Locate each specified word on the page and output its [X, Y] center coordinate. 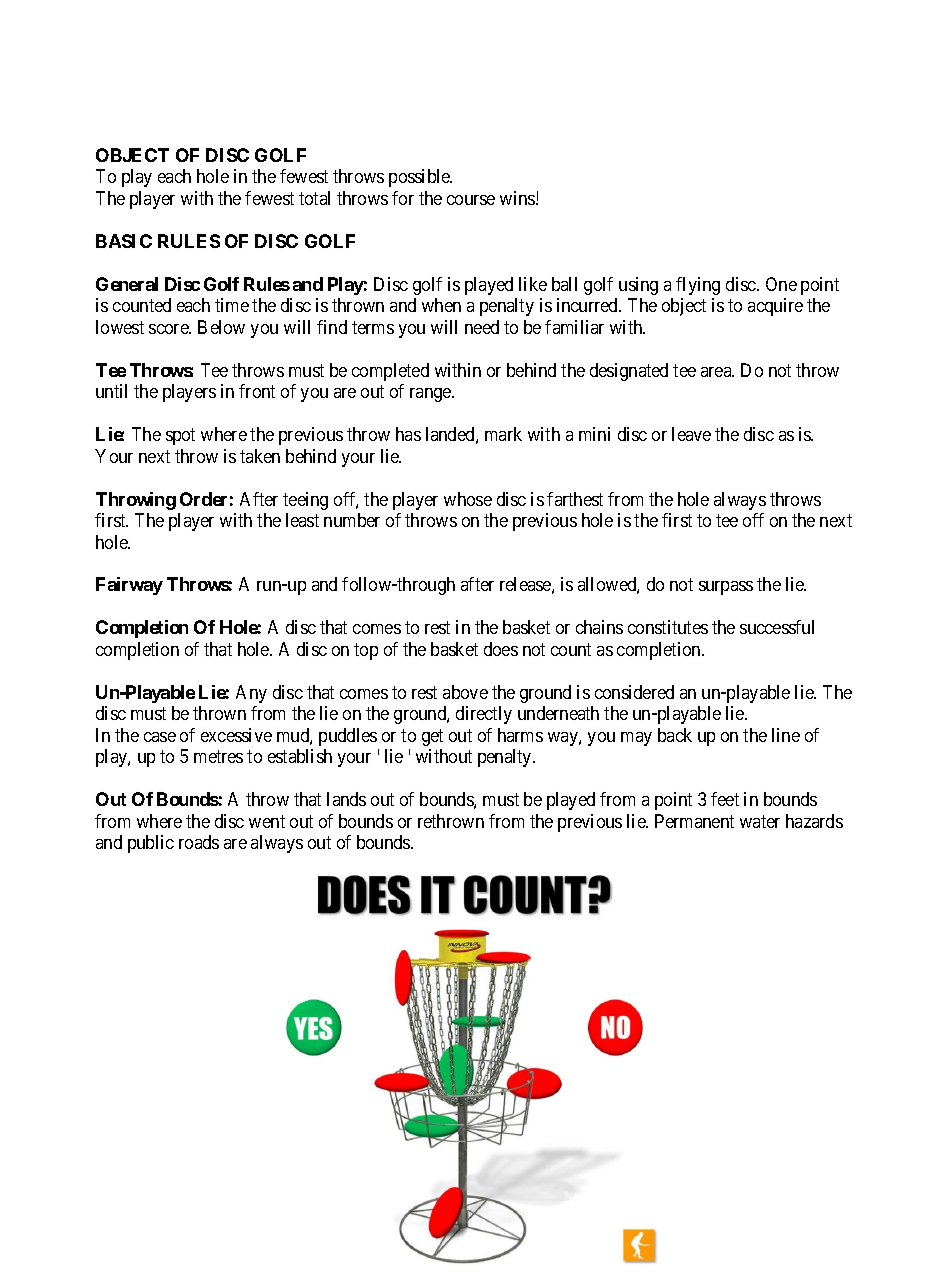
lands [346, 799]
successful [777, 627]
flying [698, 286]
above [465, 692]
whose [468, 499]
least [302, 520]
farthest [575, 499]
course [471, 200]
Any [251, 694]
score [169, 329]
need [482, 327]
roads [199, 842]
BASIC [124, 241]
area [717, 372]
